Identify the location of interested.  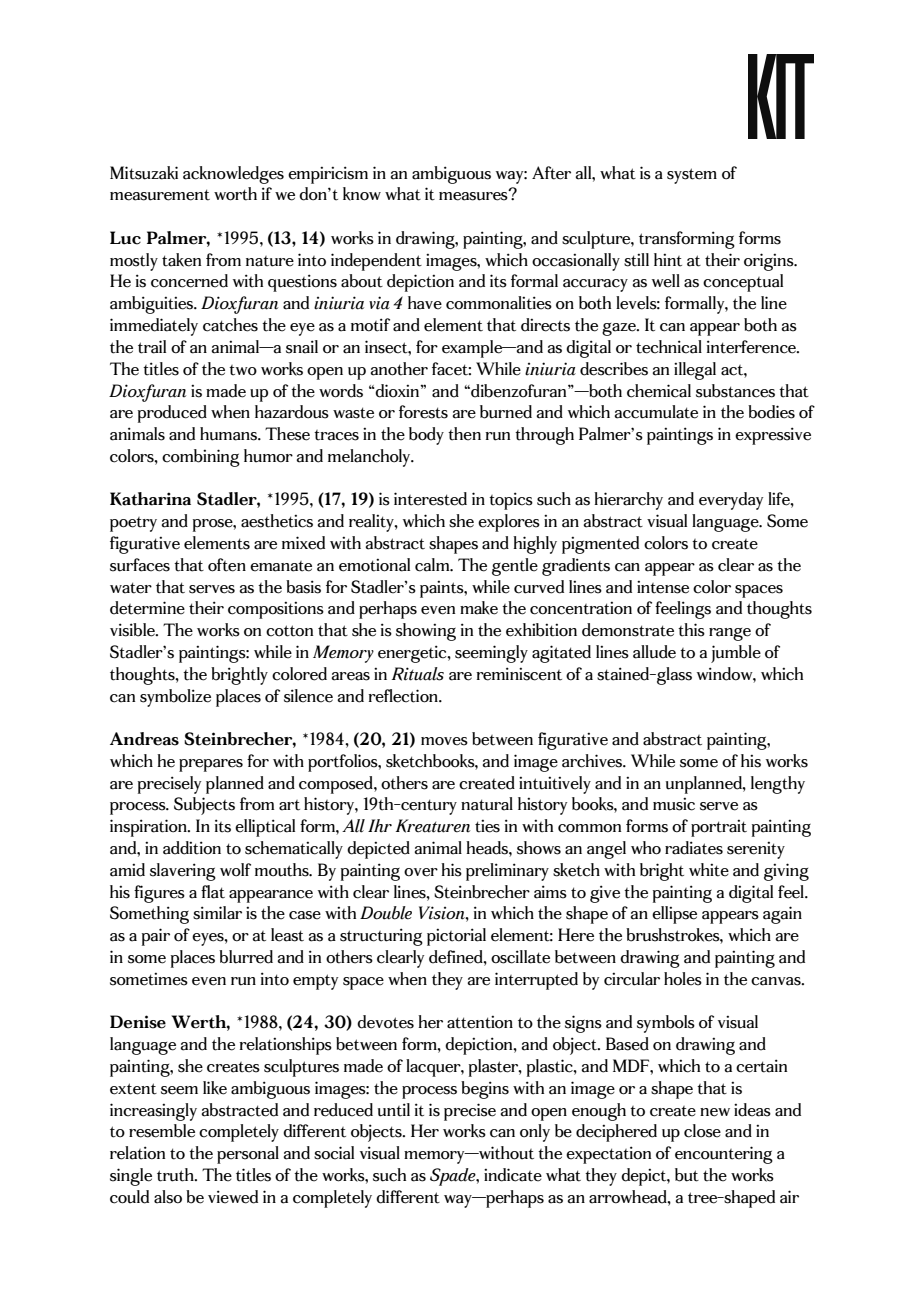
(430, 499).
